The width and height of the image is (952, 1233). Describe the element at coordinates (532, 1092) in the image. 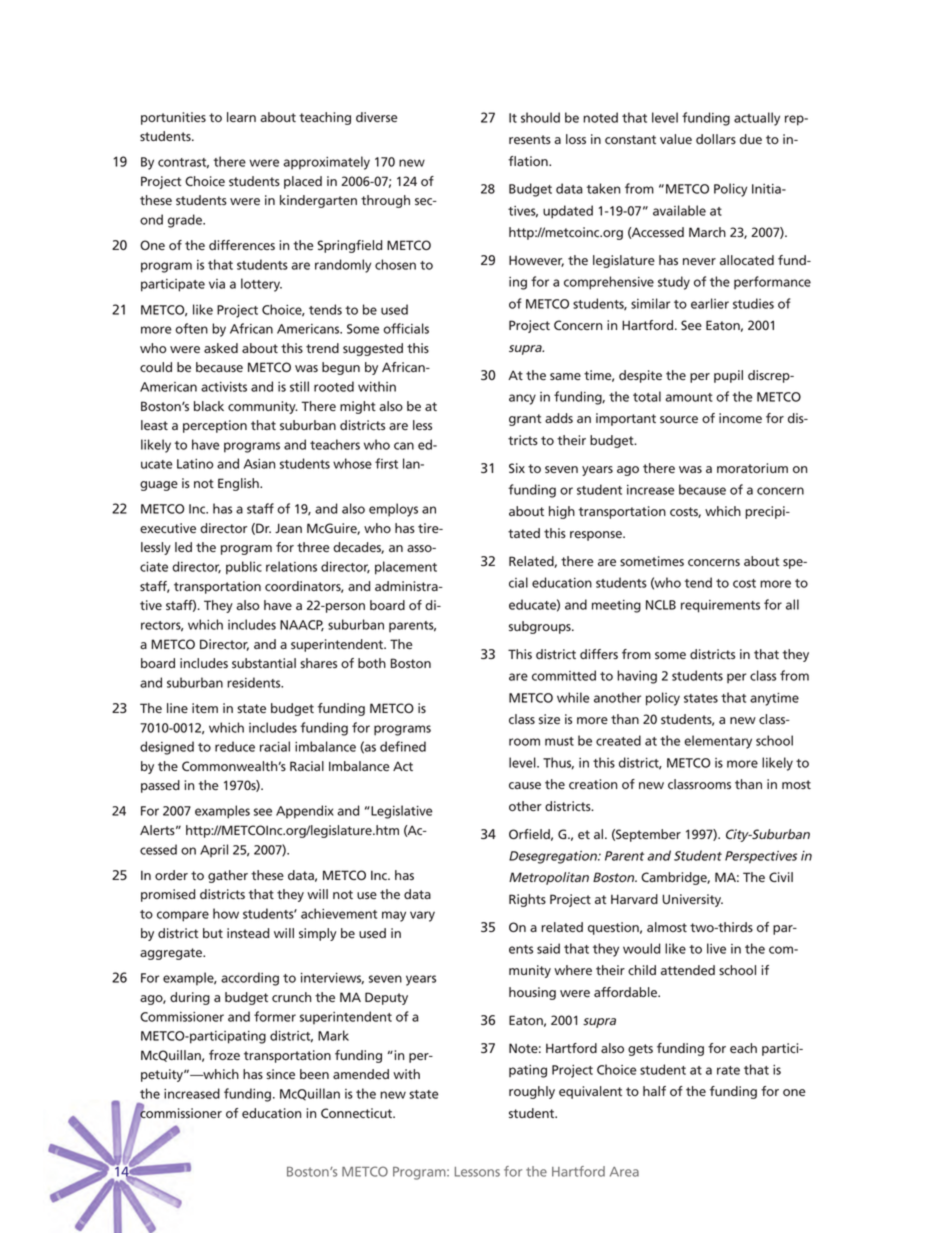

I see `roughly` at that location.
